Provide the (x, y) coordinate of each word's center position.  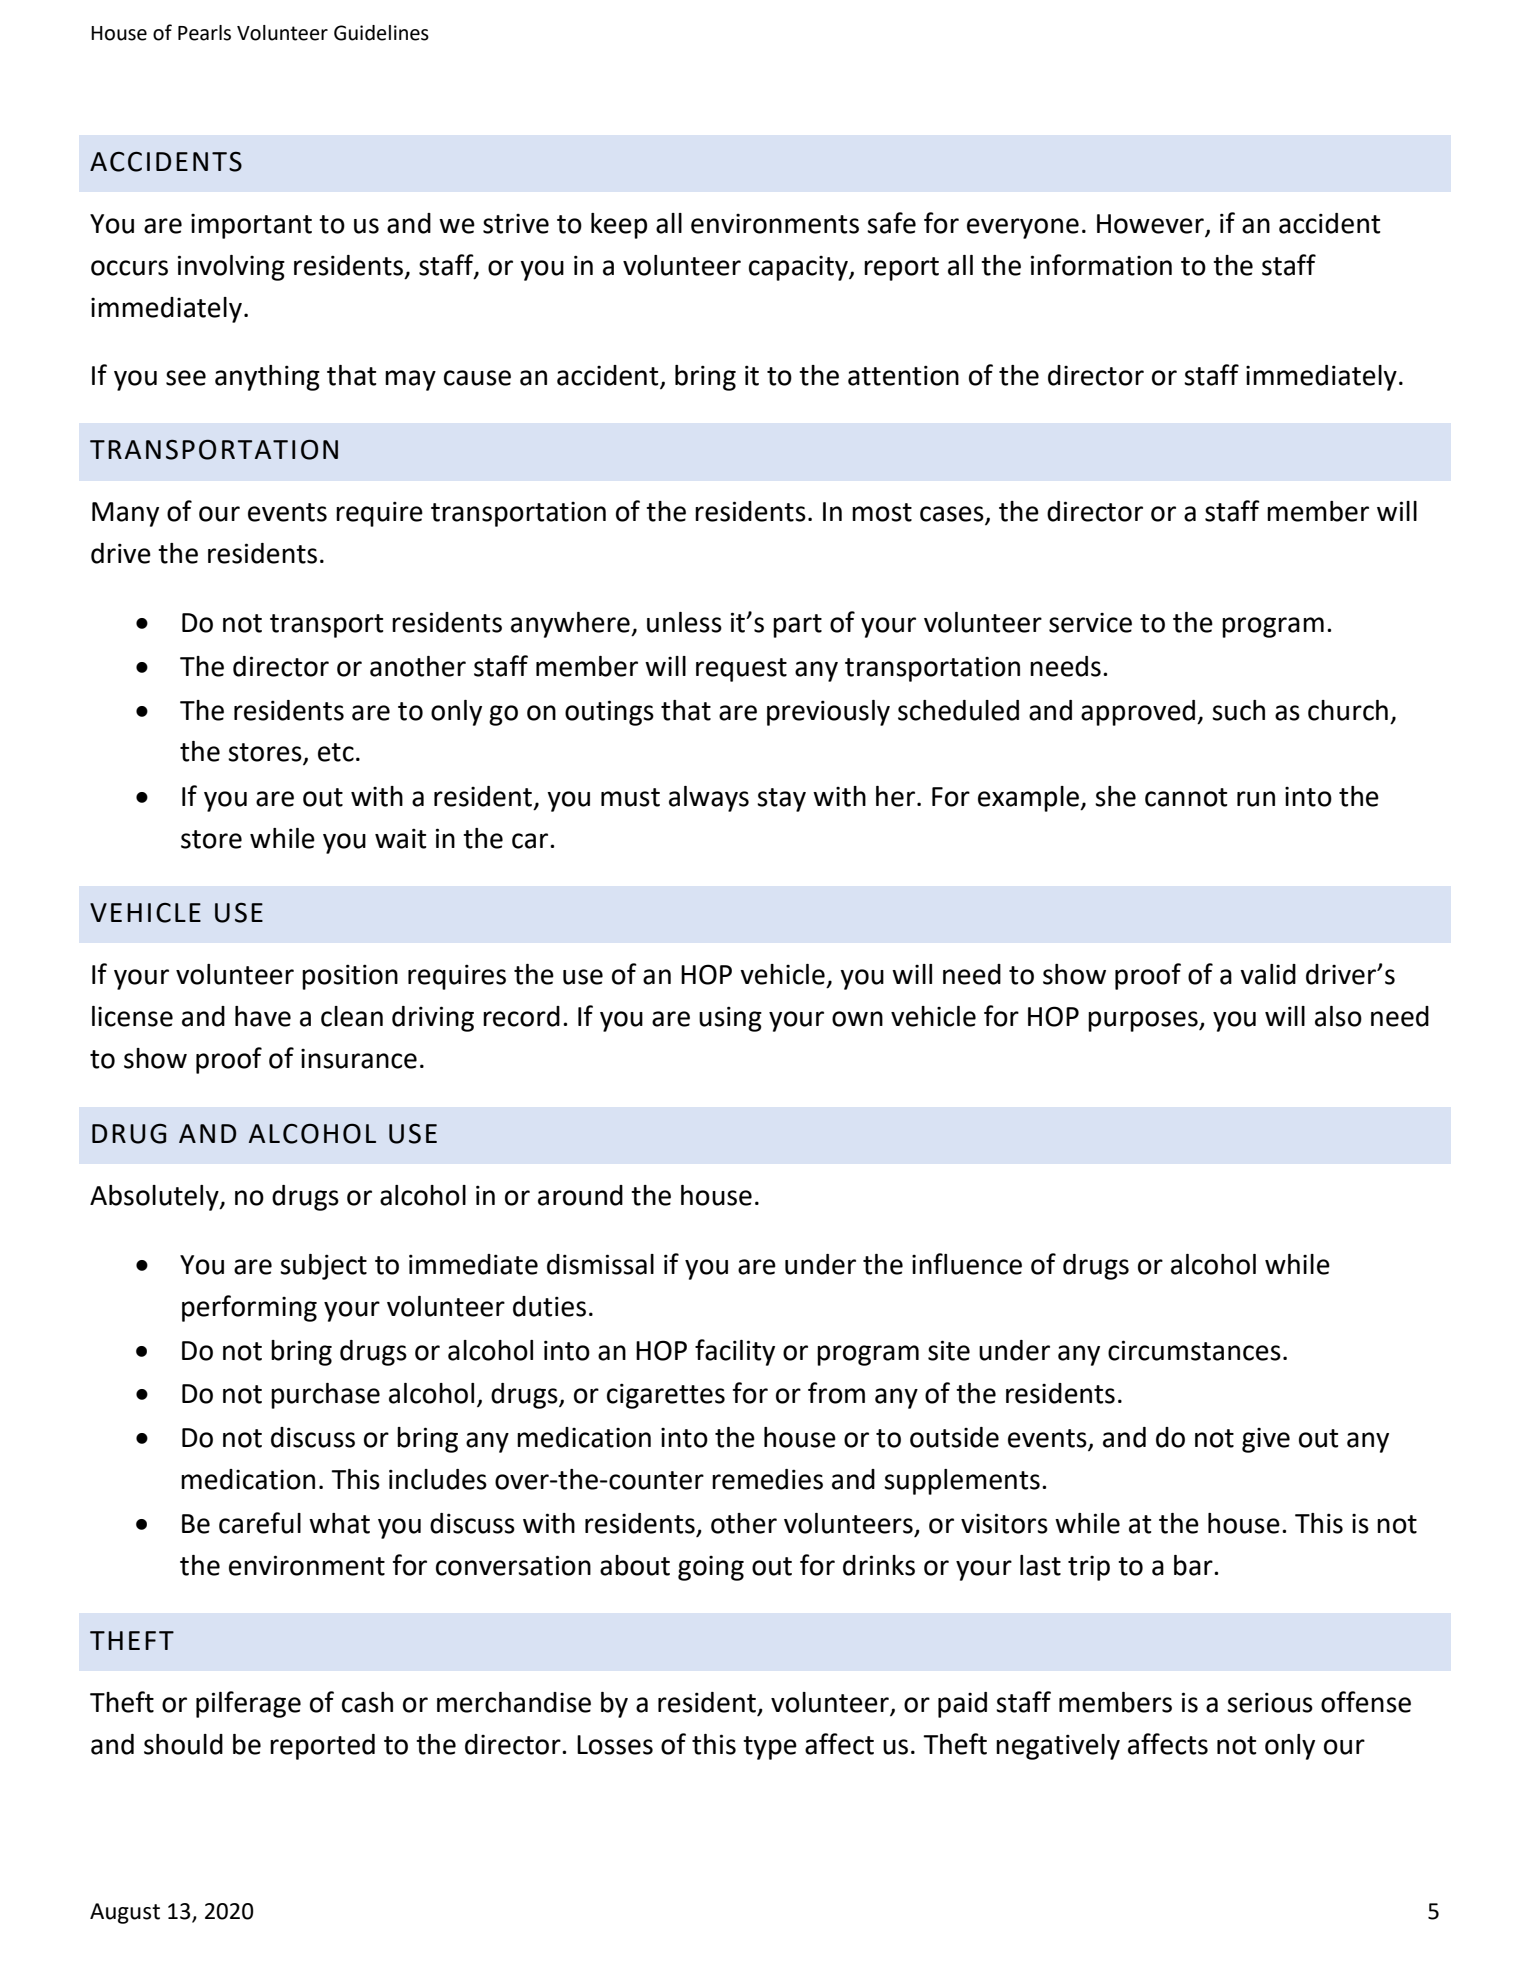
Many (125, 514)
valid (1268, 974)
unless (684, 622)
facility (735, 1352)
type (770, 1748)
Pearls (204, 33)
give (1266, 1440)
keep (619, 226)
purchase (325, 1396)
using (730, 1019)
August (125, 1913)
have (263, 1016)
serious (1270, 1702)
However (1151, 225)
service (1090, 623)
